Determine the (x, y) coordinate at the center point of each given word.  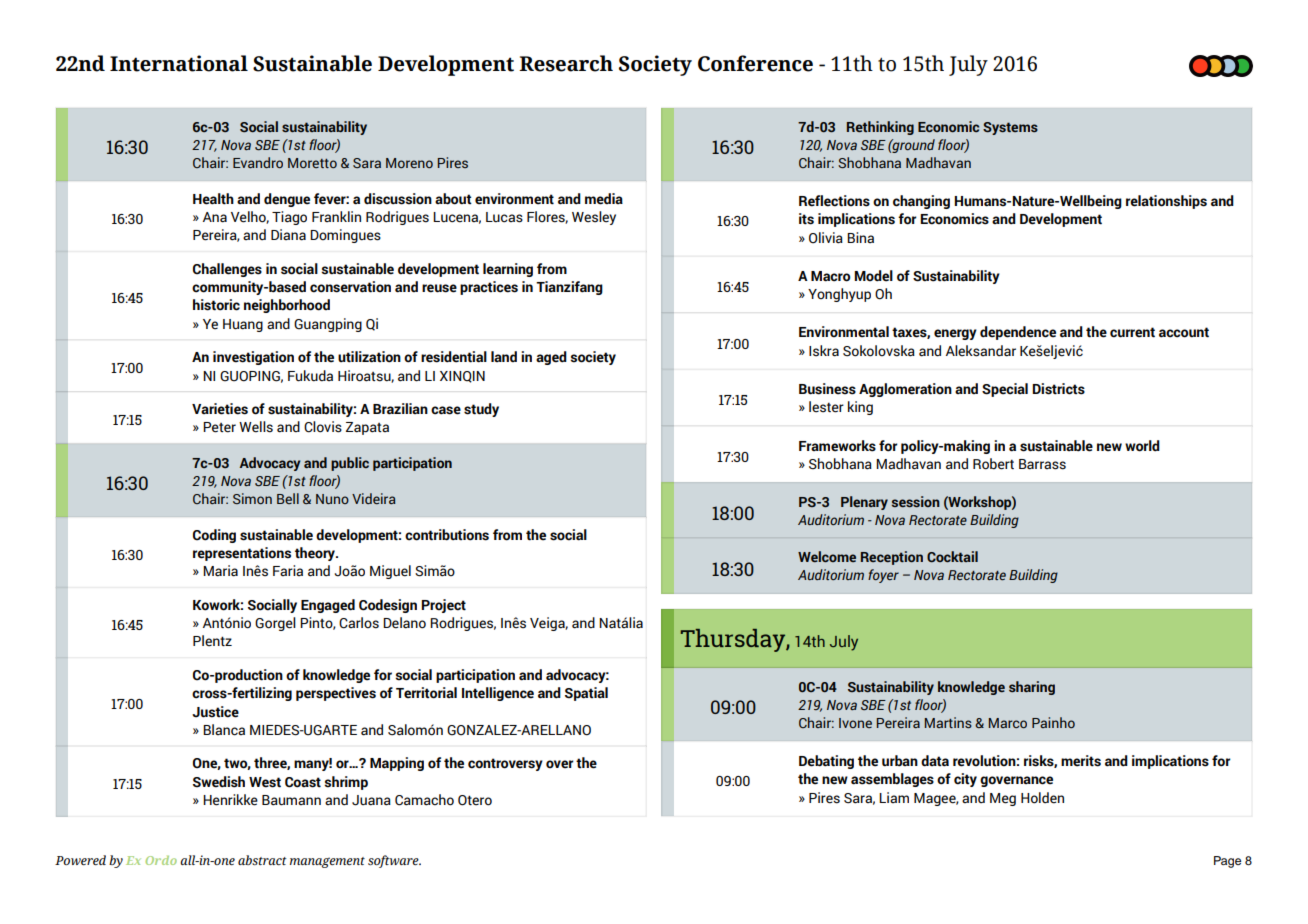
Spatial (586, 694)
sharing (1032, 688)
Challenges (227, 270)
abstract (262, 860)
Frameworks (837, 446)
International (179, 63)
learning (508, 270)
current (1132, 332)
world (1142, 446)
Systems (1010, 128)
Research (566, 63)
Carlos (359, 623)
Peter (219, 427)
